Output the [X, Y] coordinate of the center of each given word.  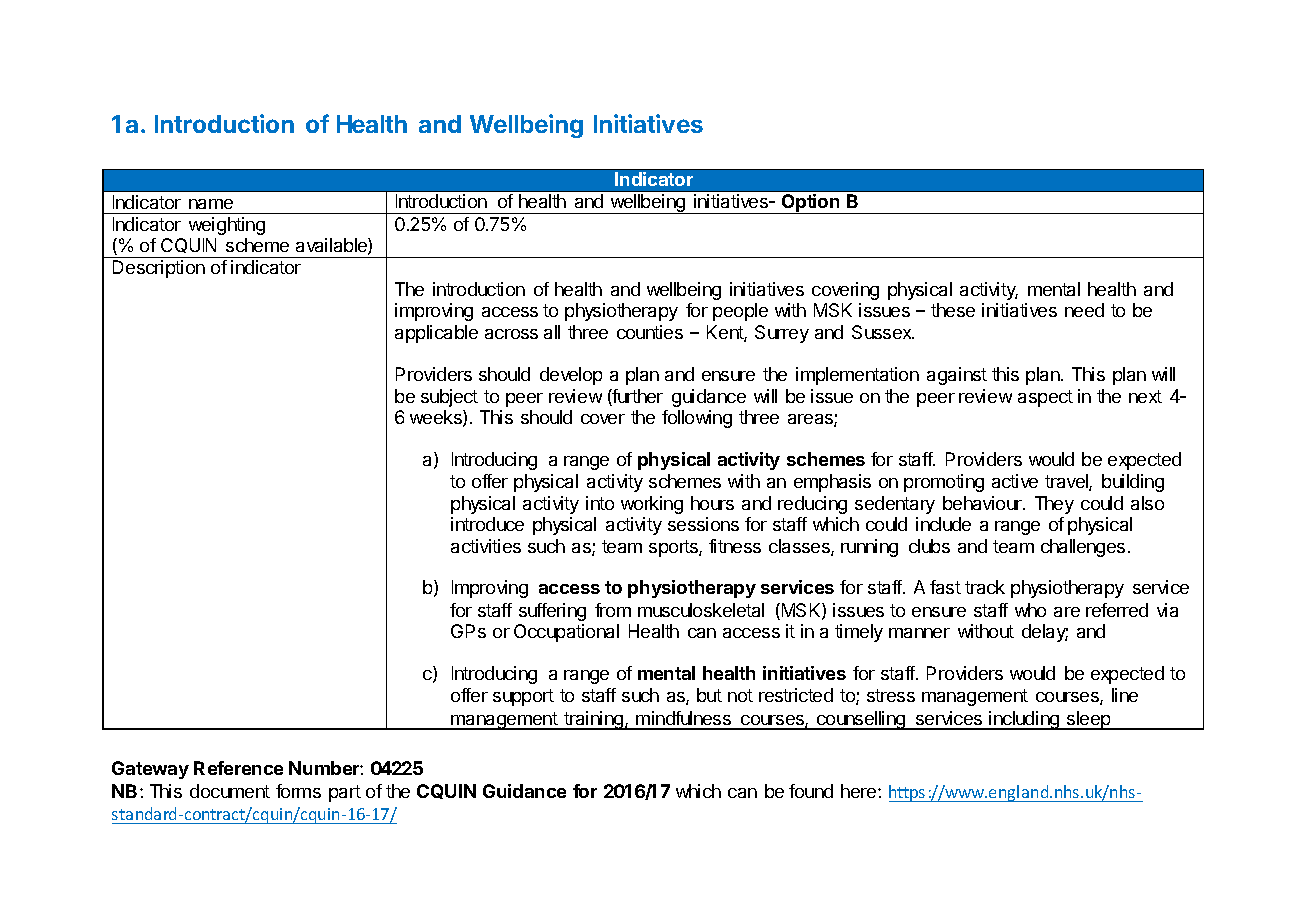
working [652, 505]
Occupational [566, 633]
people [740, 312]
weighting [227, 226]
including [1024, 720]
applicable [436, 334]
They [1054, 505]
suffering [552, 612]
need [1084, 310]
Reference [238, 768]
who [1030, 610]
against [957, 376]
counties [650, 332]
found [811, 791]
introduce [487, 524]
